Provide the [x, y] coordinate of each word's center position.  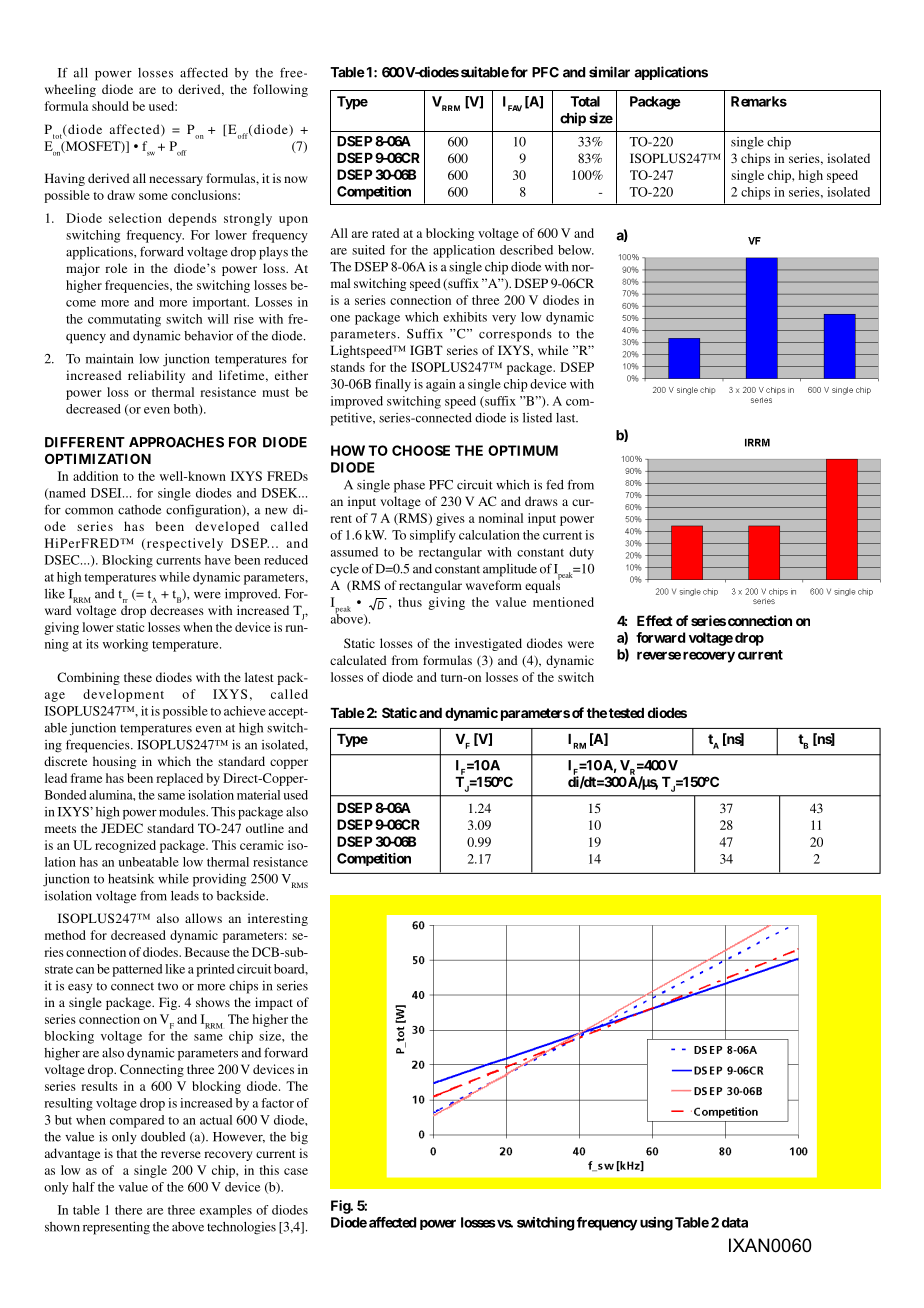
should [110, 106]
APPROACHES [176, 442]
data [735, 1222]
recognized [125, 846]
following [280, 90]
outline [265, 828]
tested [626, 713]
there [128, 1210]
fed [555, 485]
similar [609, 72]
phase [409, 486]
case [296, 1171]
